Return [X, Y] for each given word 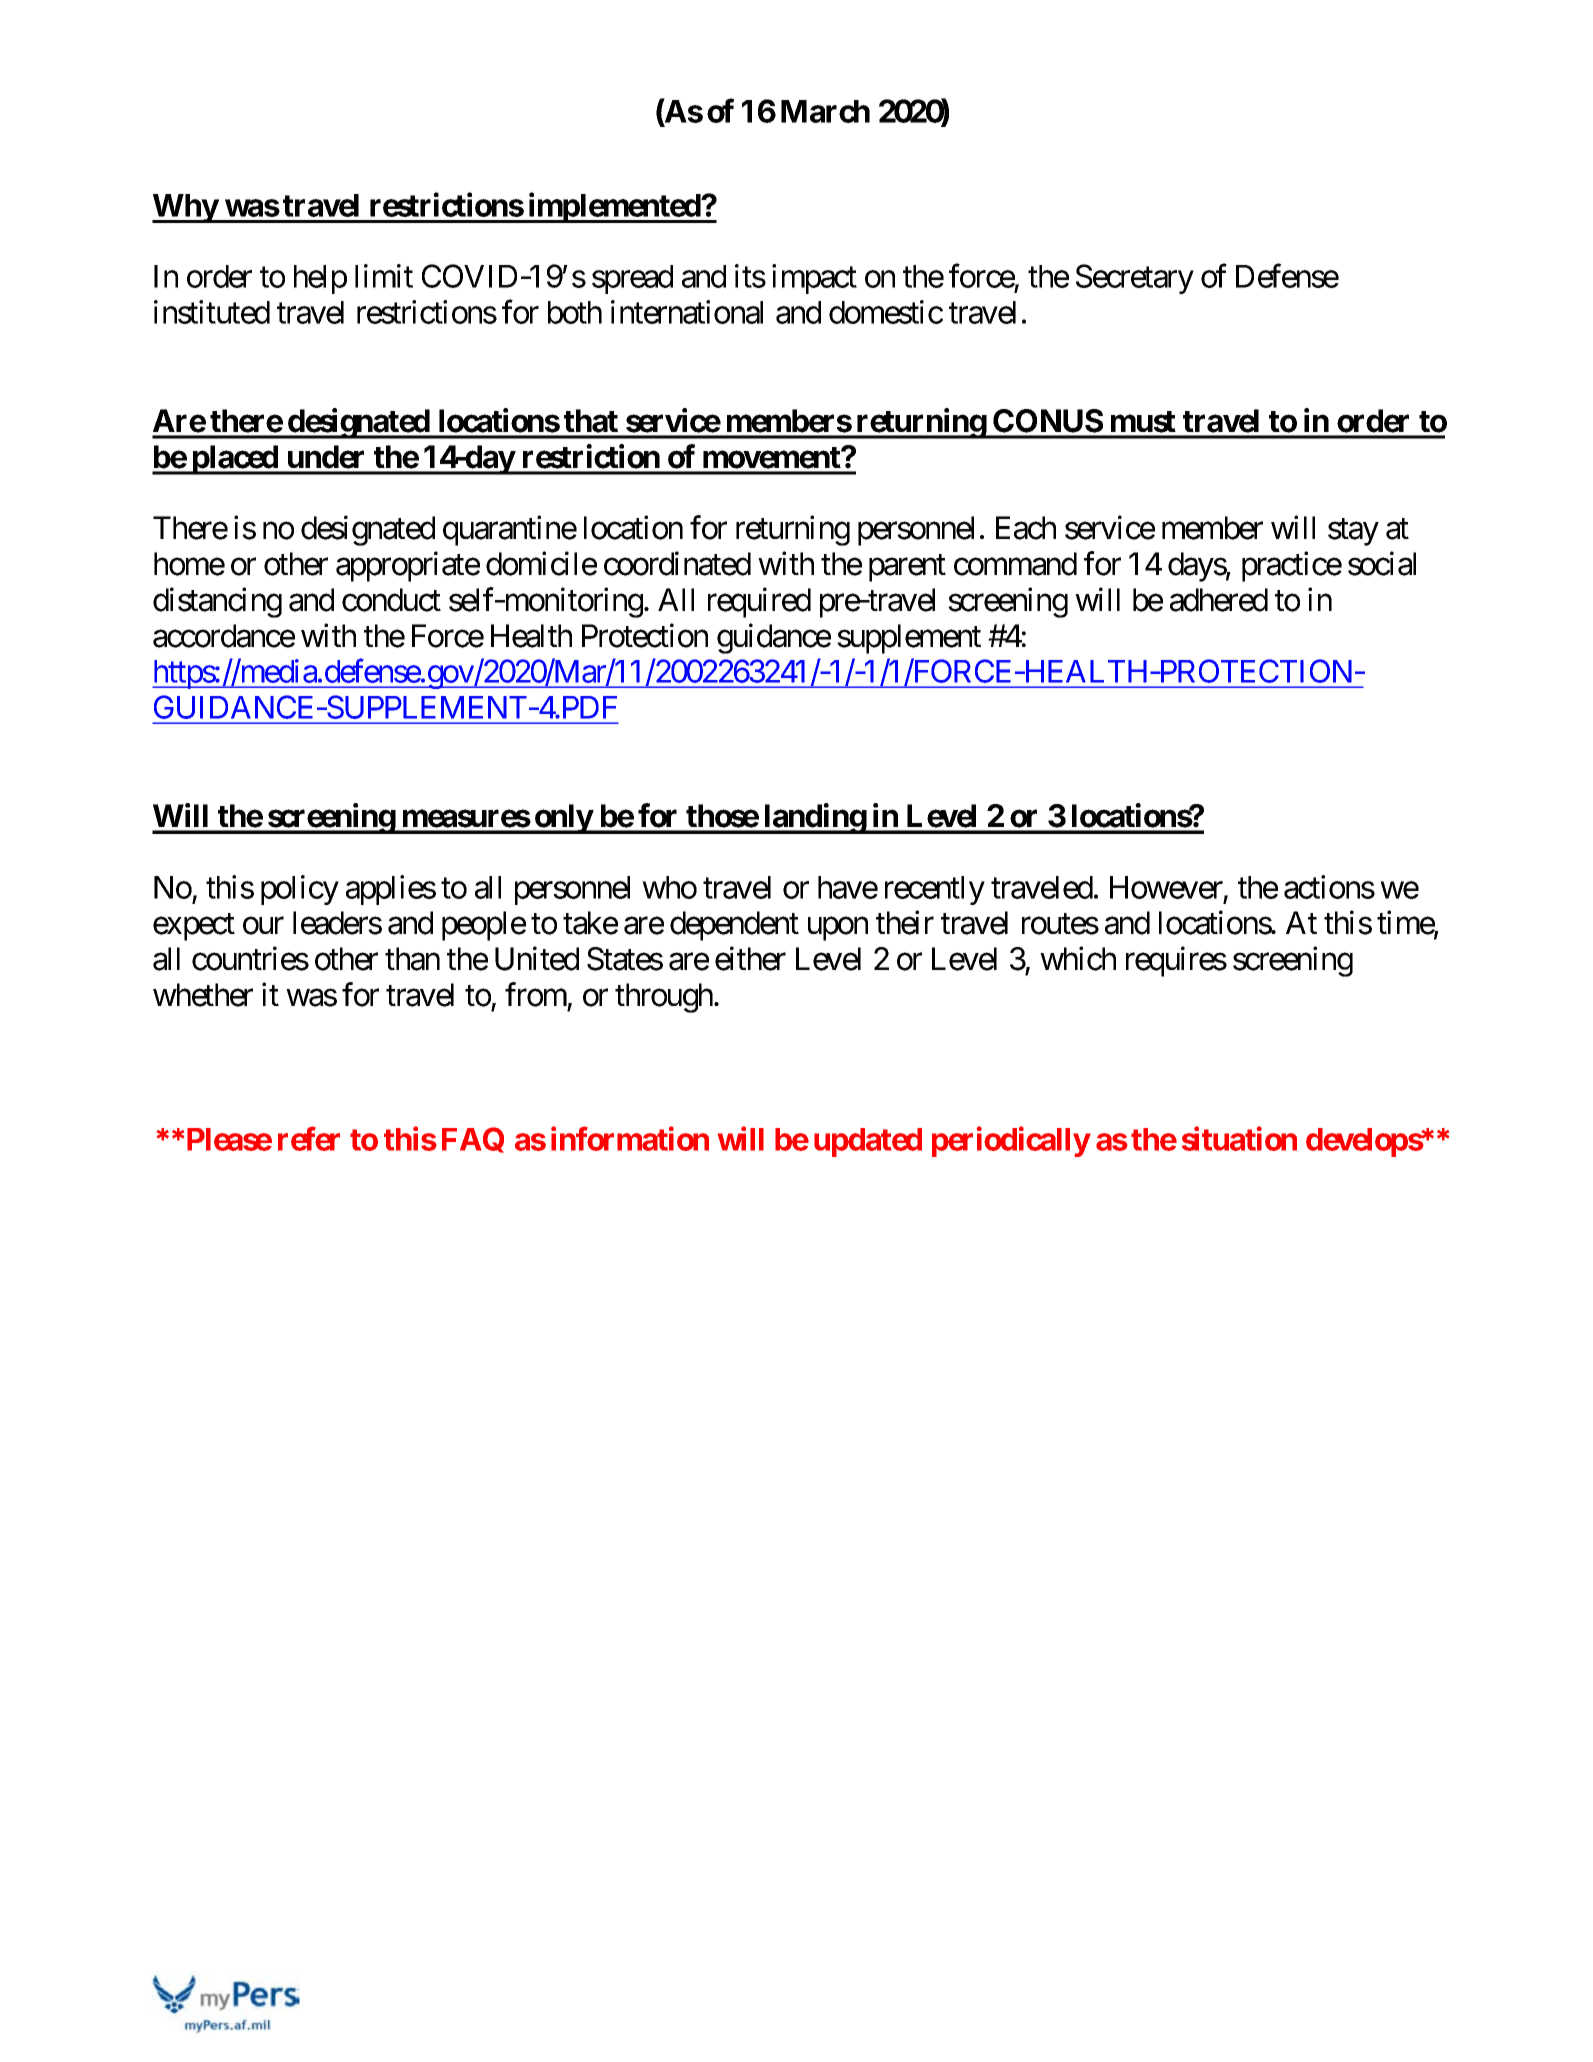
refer [309, 1139]
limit [384, 276]
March [825, 111]
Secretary [1135, 279]
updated [868, 1142]
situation [1239, 1139]
